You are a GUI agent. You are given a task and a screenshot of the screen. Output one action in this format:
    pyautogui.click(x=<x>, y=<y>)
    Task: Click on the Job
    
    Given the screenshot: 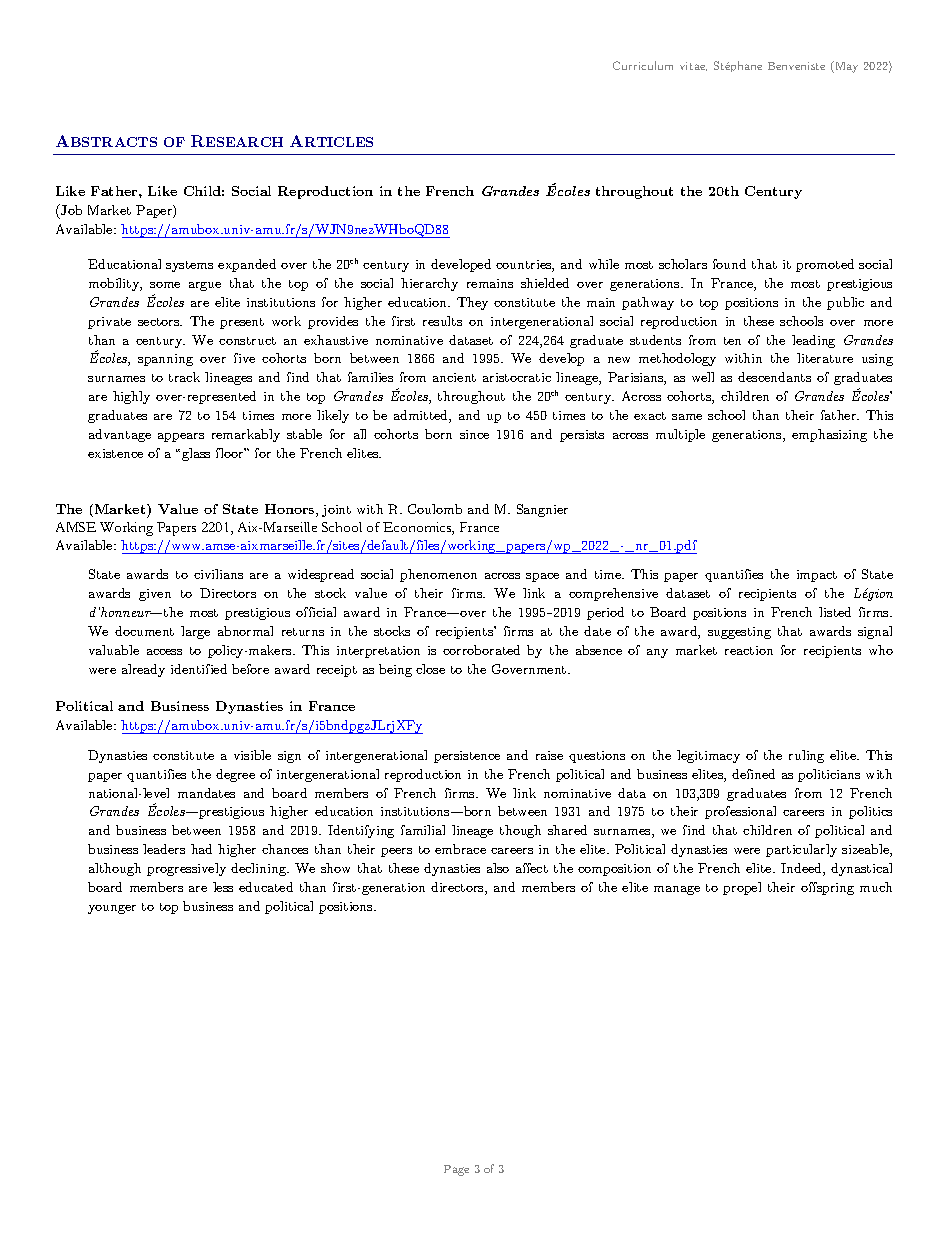 What is the action you would take?
    pyautogui.click(x=70, y=209)
